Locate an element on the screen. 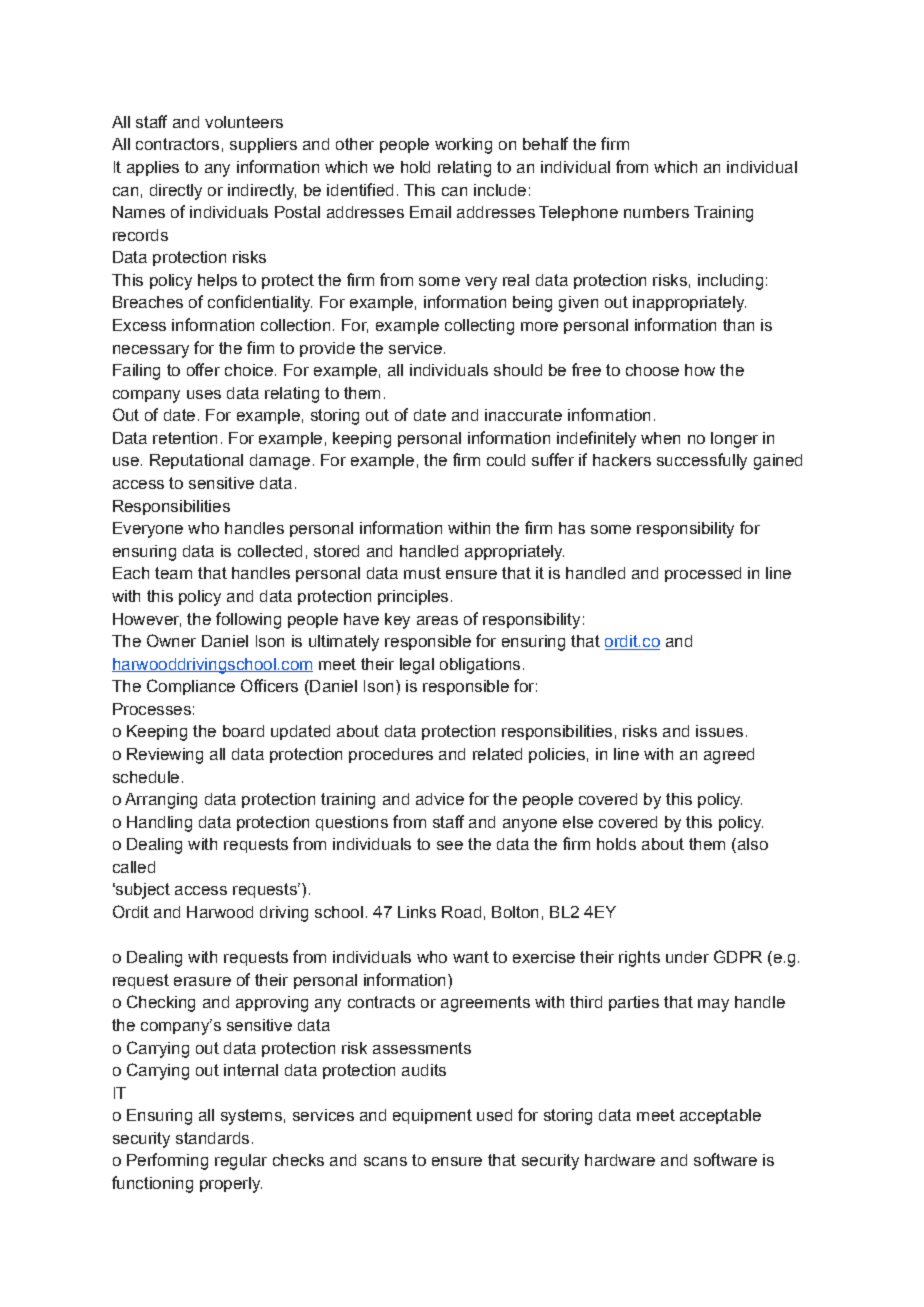 This screenshot has height=1307, width=924. working is located at coordinates (463, 146).
